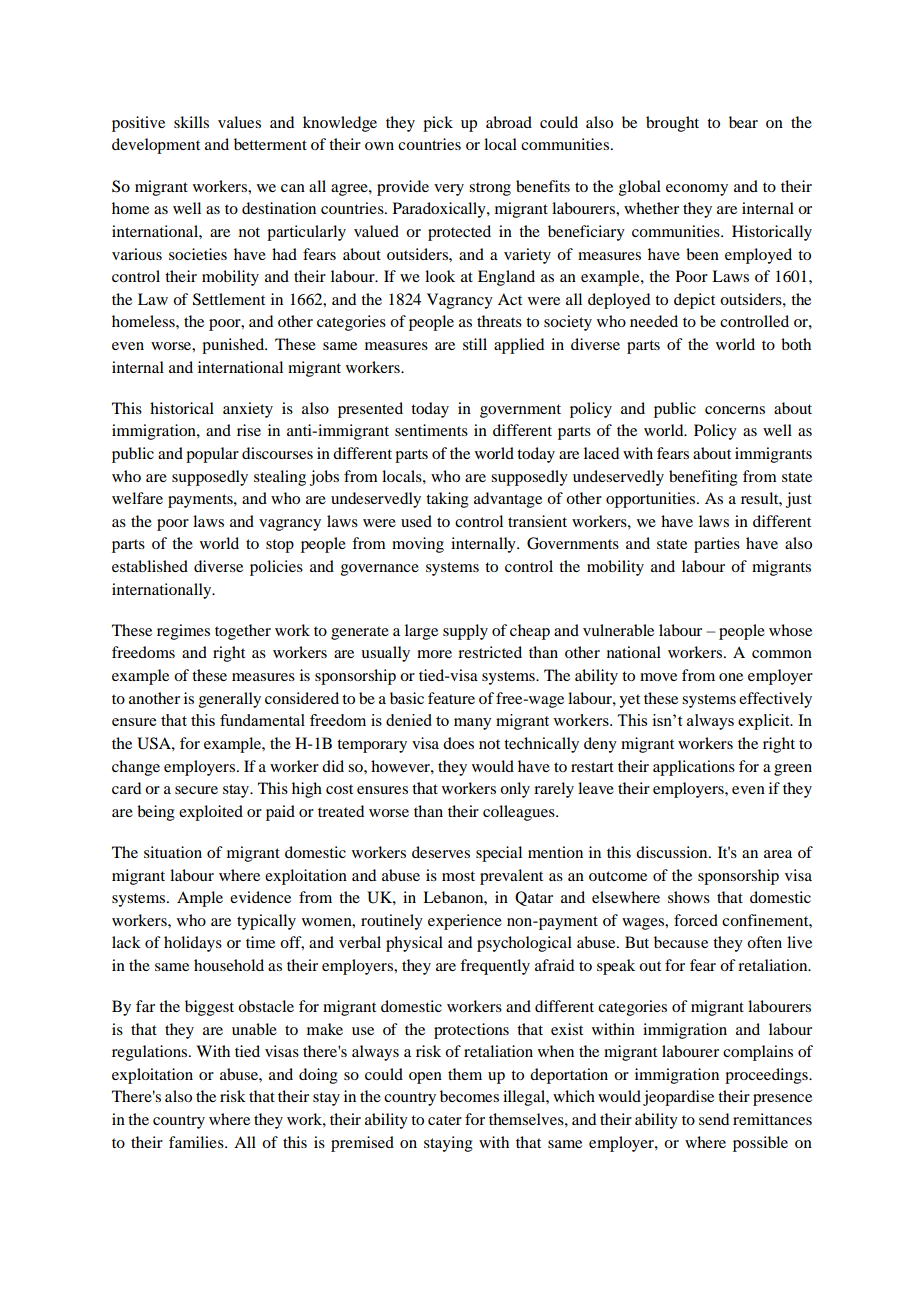 The width and height of the screenshot is (924, 1308). What do you see at coordinates (445, 1120) in the screenshot?
I see `cater` at bounding box center [445, 1120].
